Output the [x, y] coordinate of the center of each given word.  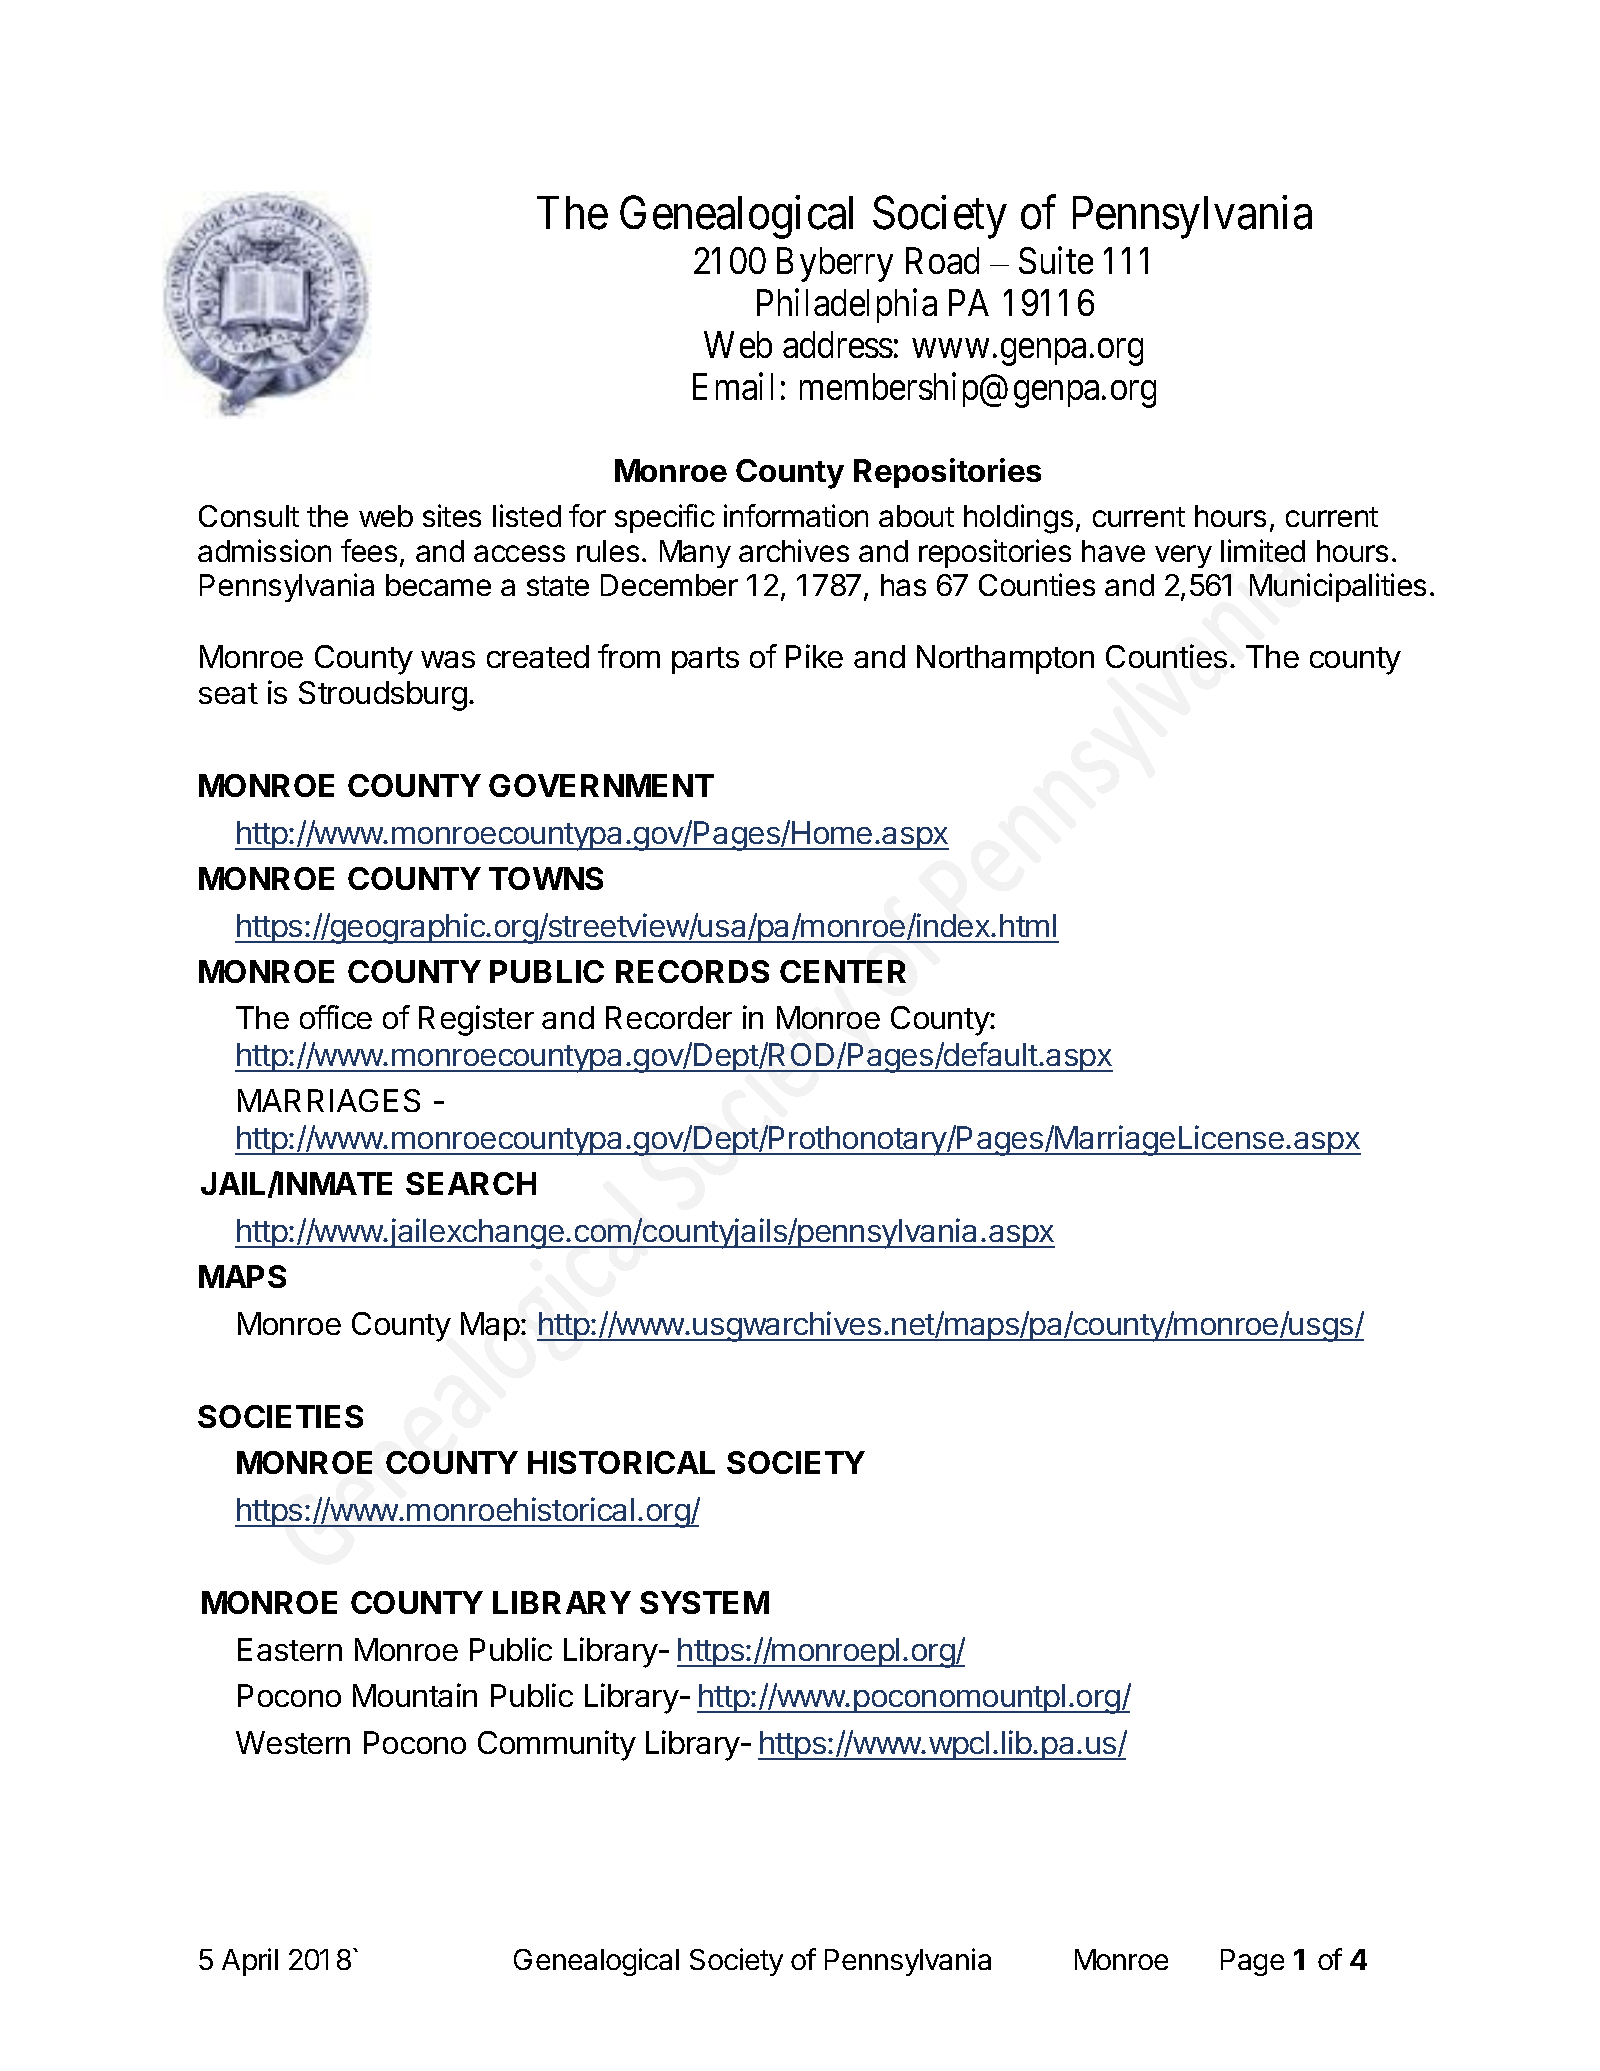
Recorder [669, 1017]
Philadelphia [847, 306]
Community [557, 1745]
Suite [1056, 260]
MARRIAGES [329, 1100]
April [250, 1962]
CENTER [843, 971]
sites [452, 515]
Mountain [415, 1695]
